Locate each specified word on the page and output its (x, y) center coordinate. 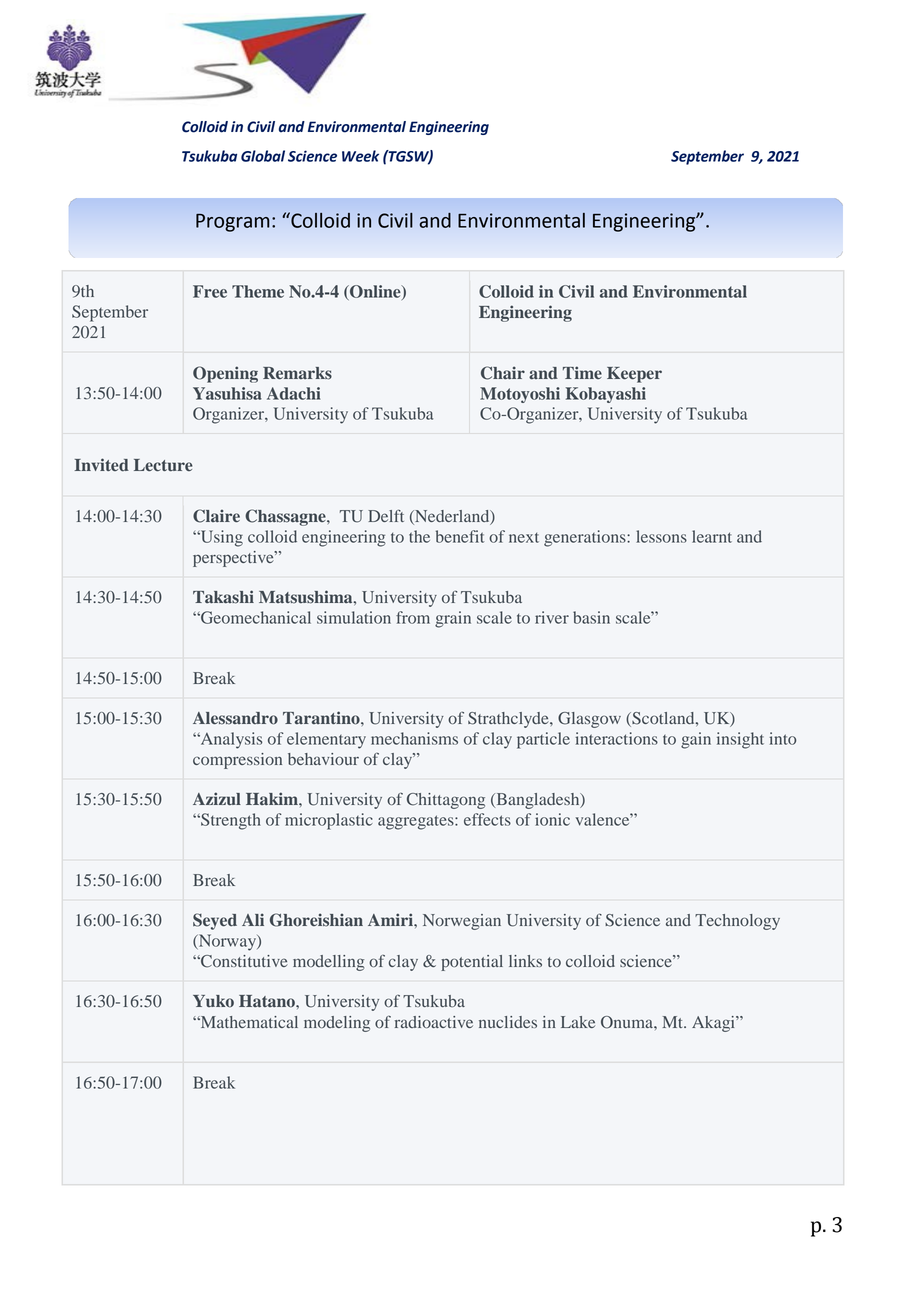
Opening (225, 374)
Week (360, 156)
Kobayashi (606, 395)
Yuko (213, 1001)
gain (696, 740)
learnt (712, 536)
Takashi (223, 597)
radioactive (434, 1022)
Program (232, 223)
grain (453, 619)
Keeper (634, 375)
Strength (230, 821)
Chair (503, 373)
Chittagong (446, 801)
